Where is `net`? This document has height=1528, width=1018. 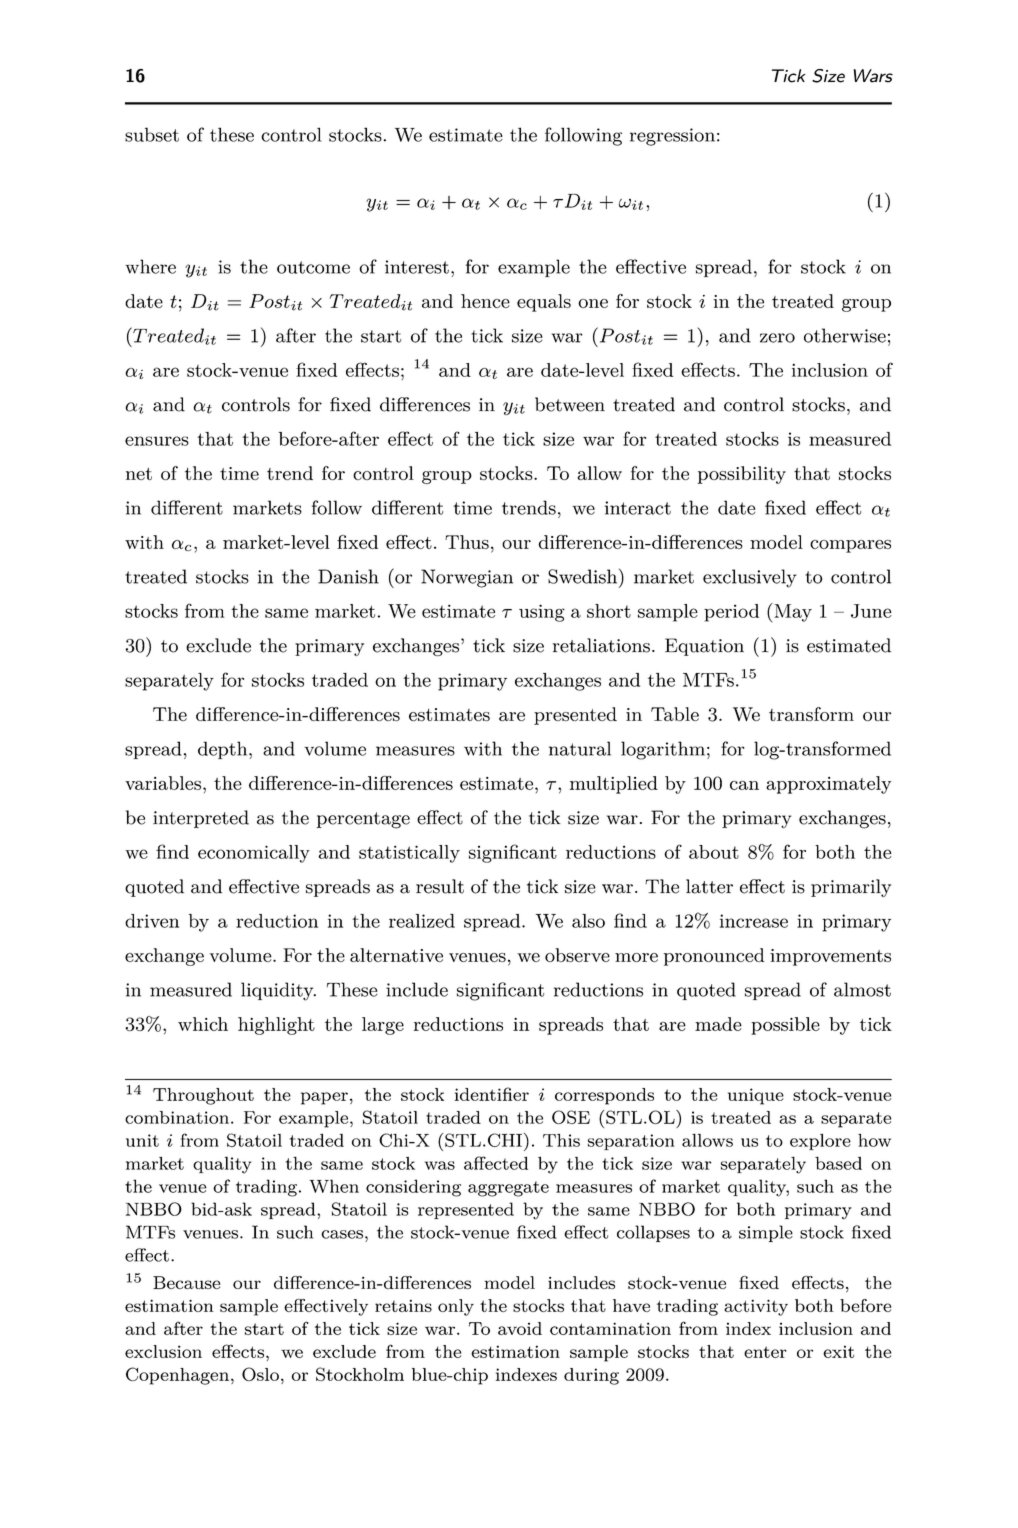
net is located at coordinates (139, 474).
